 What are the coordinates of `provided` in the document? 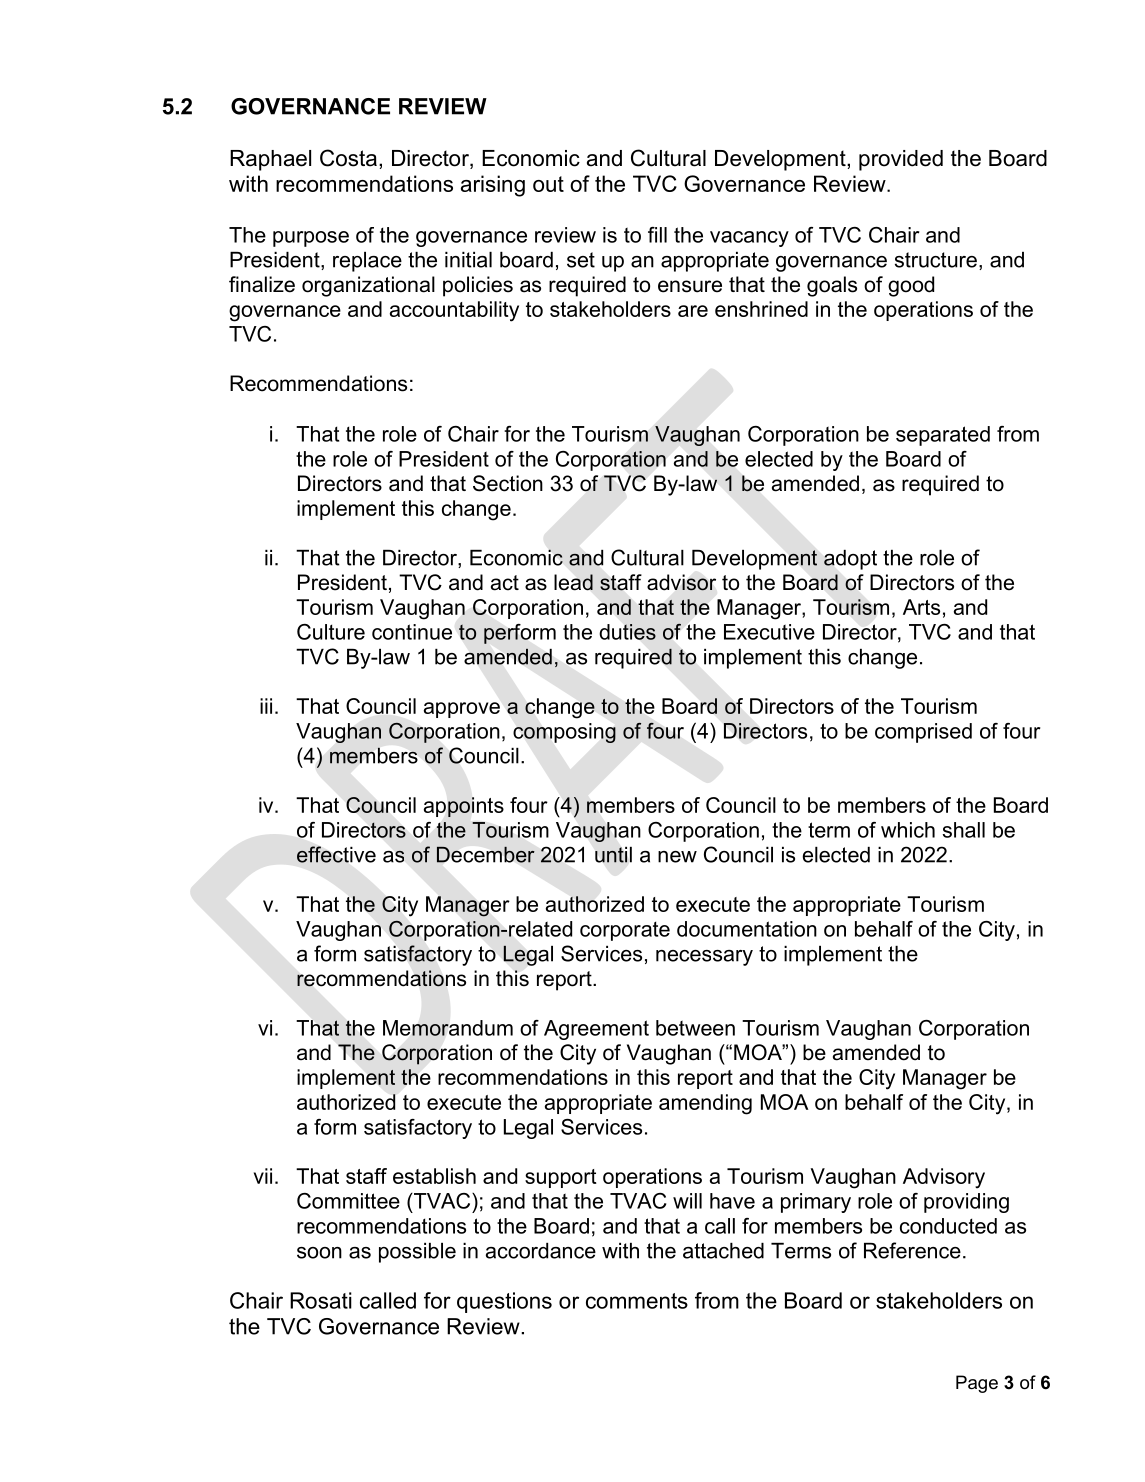 It's located at (901, 160).
